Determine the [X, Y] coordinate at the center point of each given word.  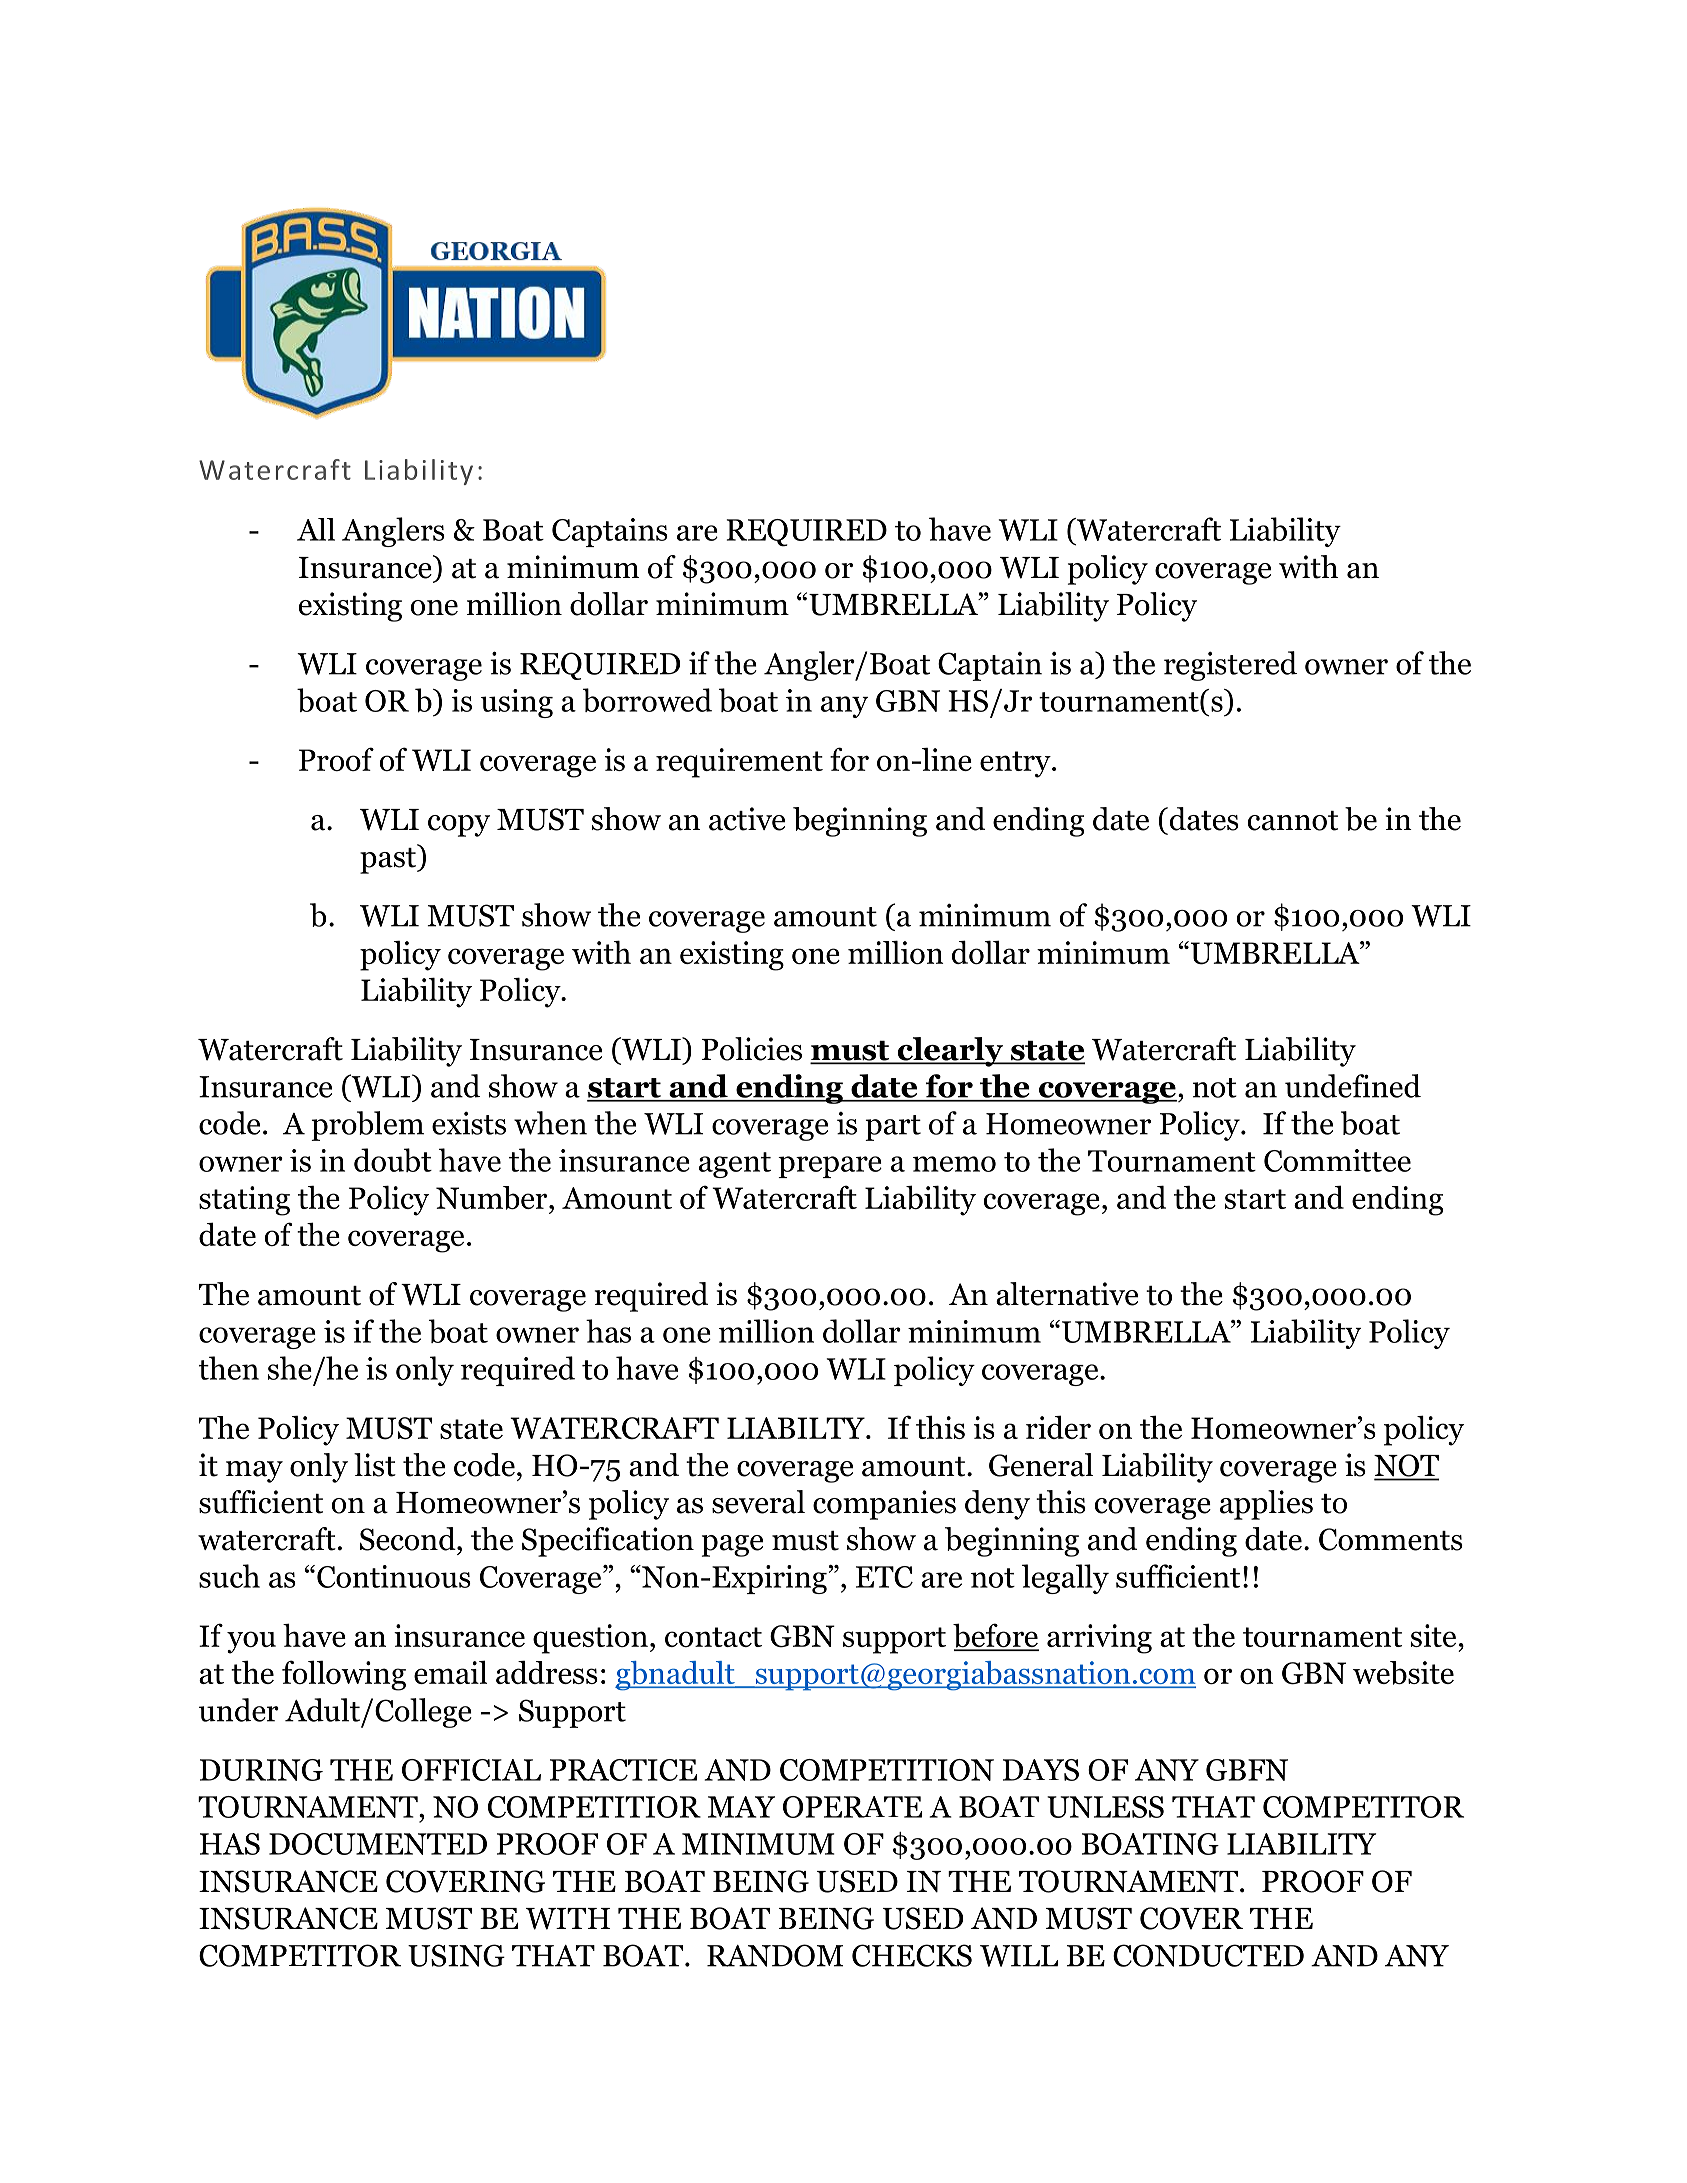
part [893, 1128]
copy [459, 826]
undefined [1353, 1086]
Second [409, 1539]
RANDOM [775, 1955]
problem [367, 1126]
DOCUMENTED [378, 1844]
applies [1266, 1505]
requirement [739, 763]
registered [1230, 666]
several [758, 1502]
